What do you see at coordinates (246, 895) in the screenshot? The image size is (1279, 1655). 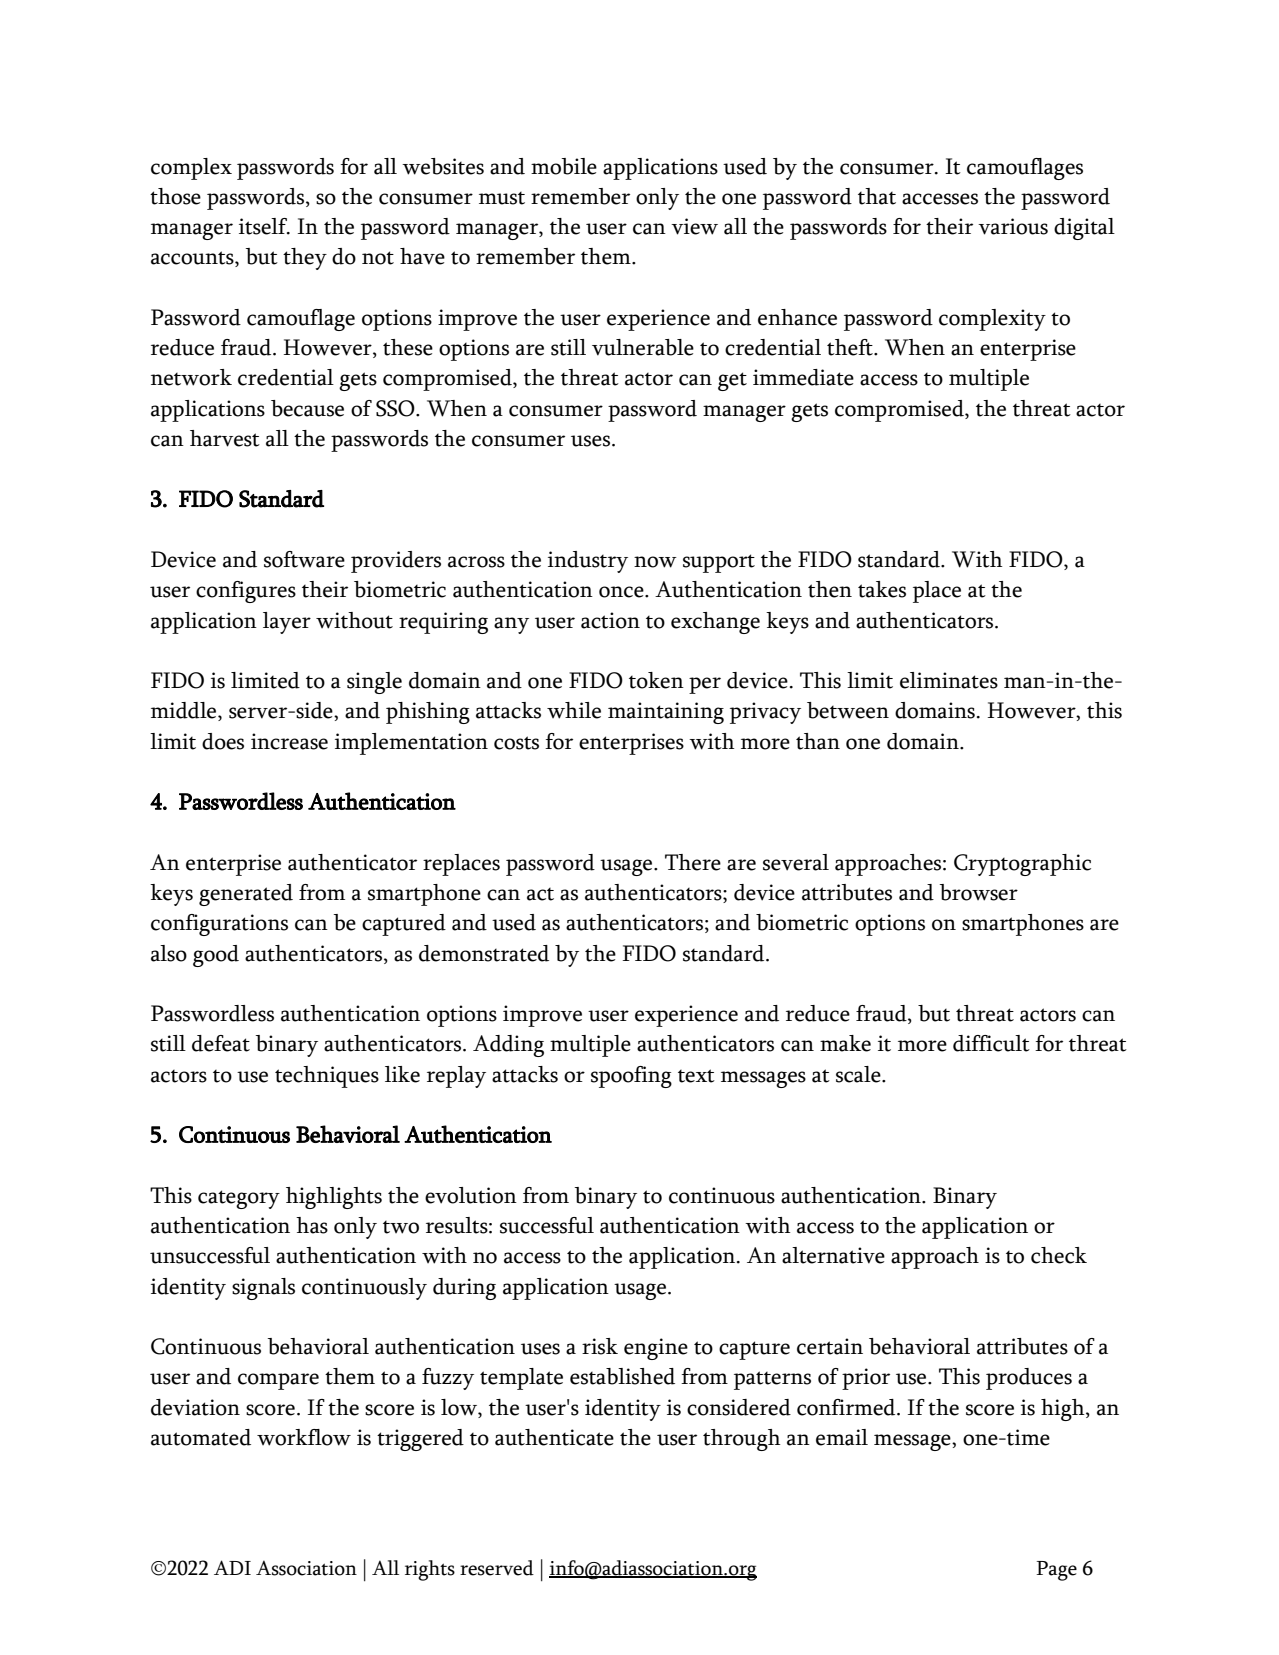 I see `generated` at bounding box center [246, 895].
